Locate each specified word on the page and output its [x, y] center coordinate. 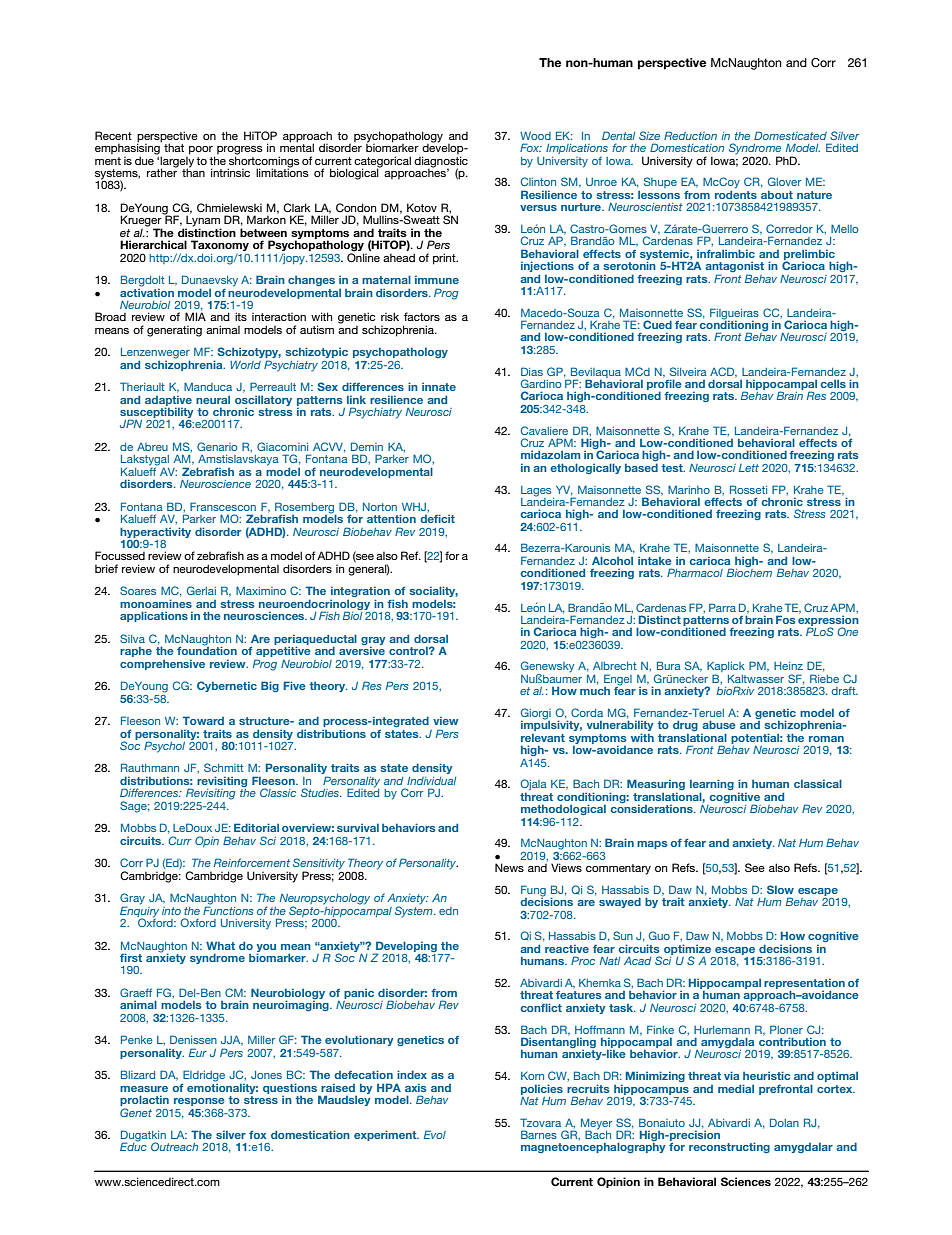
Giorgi [536, 715]
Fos [785, 619]
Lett [749, 468]
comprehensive [162, 664]
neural [213, 399]
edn [448, 911]
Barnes [539, 1134]
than [193, 171]
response [199, 1102]
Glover [784, 181]
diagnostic [441, 162]
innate [439, 386]
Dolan [784, 1122]
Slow [780, 889]
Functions [228, 909]
